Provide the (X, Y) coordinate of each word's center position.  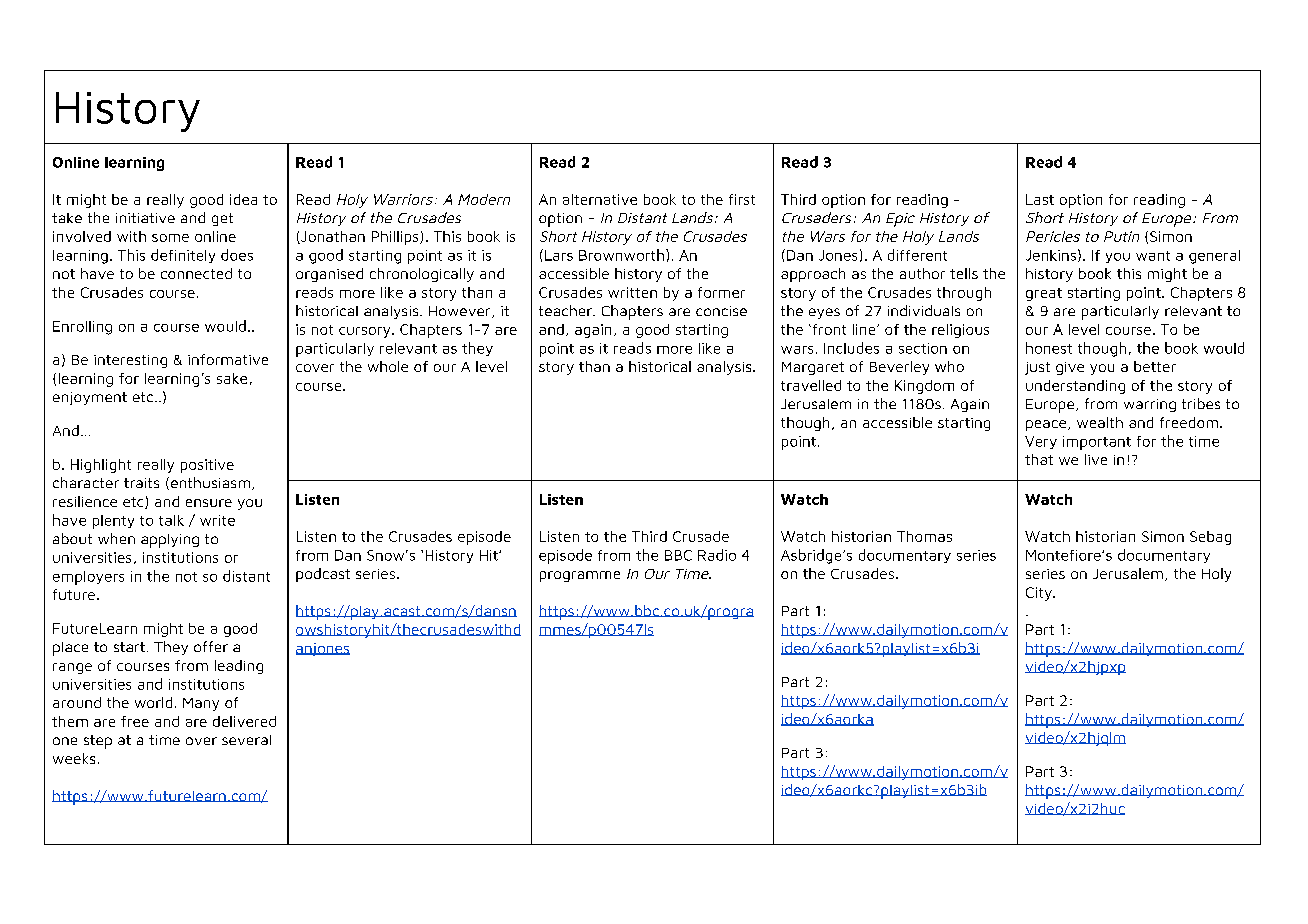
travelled (811, 385)
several (246, 740)
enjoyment (90, 398)
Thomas (924, 536)
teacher (566, 310)
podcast (323, 575)
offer (211, 646)
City (1040, 594)
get (222, 219)
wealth (1100, 422)
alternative (600, 199)
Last (1040, 199)
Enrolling (82, 328)
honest (1049, 348)
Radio (717, 555)
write (217, 520)
